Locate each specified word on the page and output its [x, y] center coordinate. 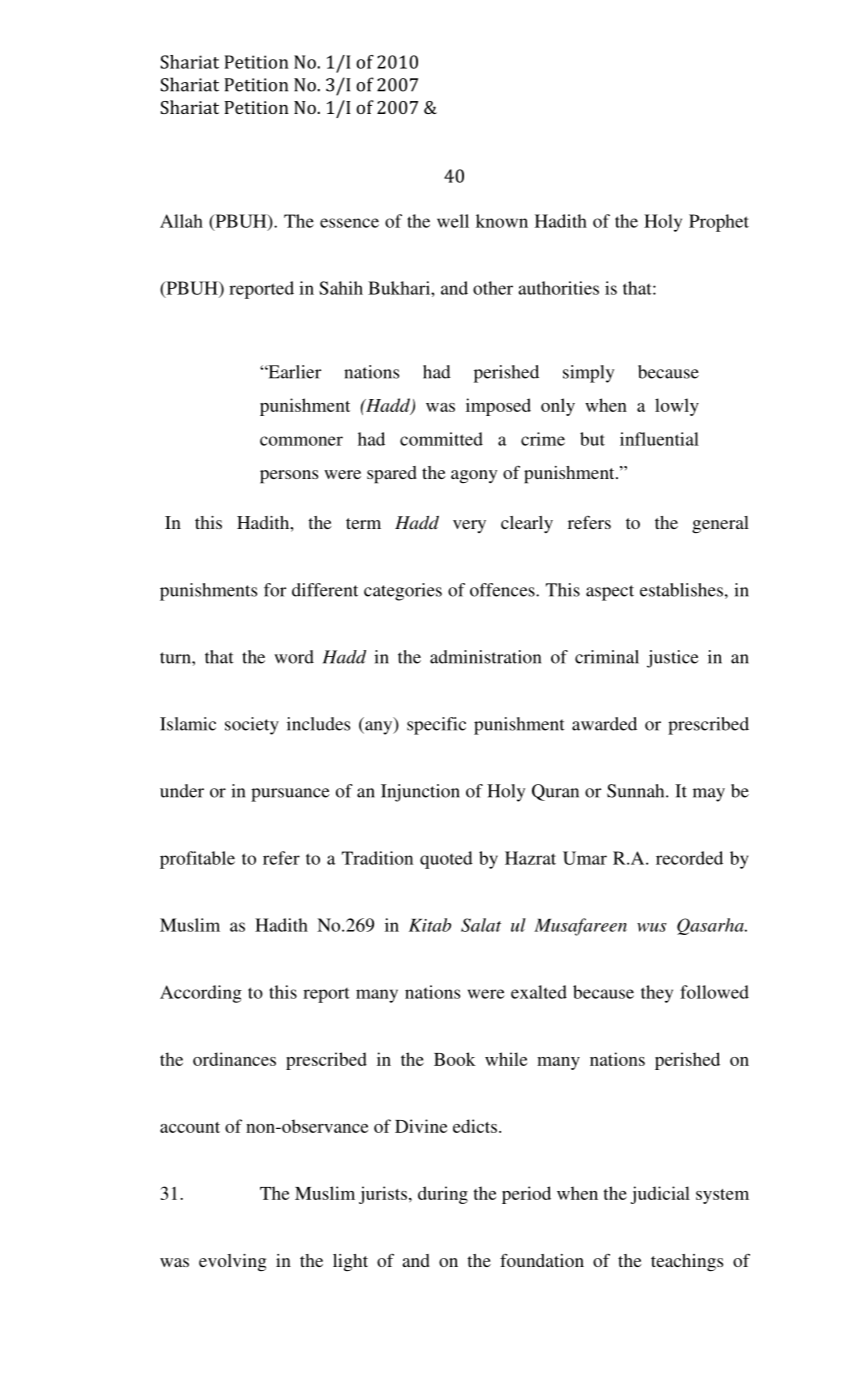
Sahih [341, 288]
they [657, 994]
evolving [232, 1262]
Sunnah [637, 791]
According [201, 994]
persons [289, 477]
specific [436, 726]
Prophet [719, 223]
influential [659, 439]
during [443, 1195]
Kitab [430, 925]
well [453, 221]
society [252, 726]
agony [474, 476]
